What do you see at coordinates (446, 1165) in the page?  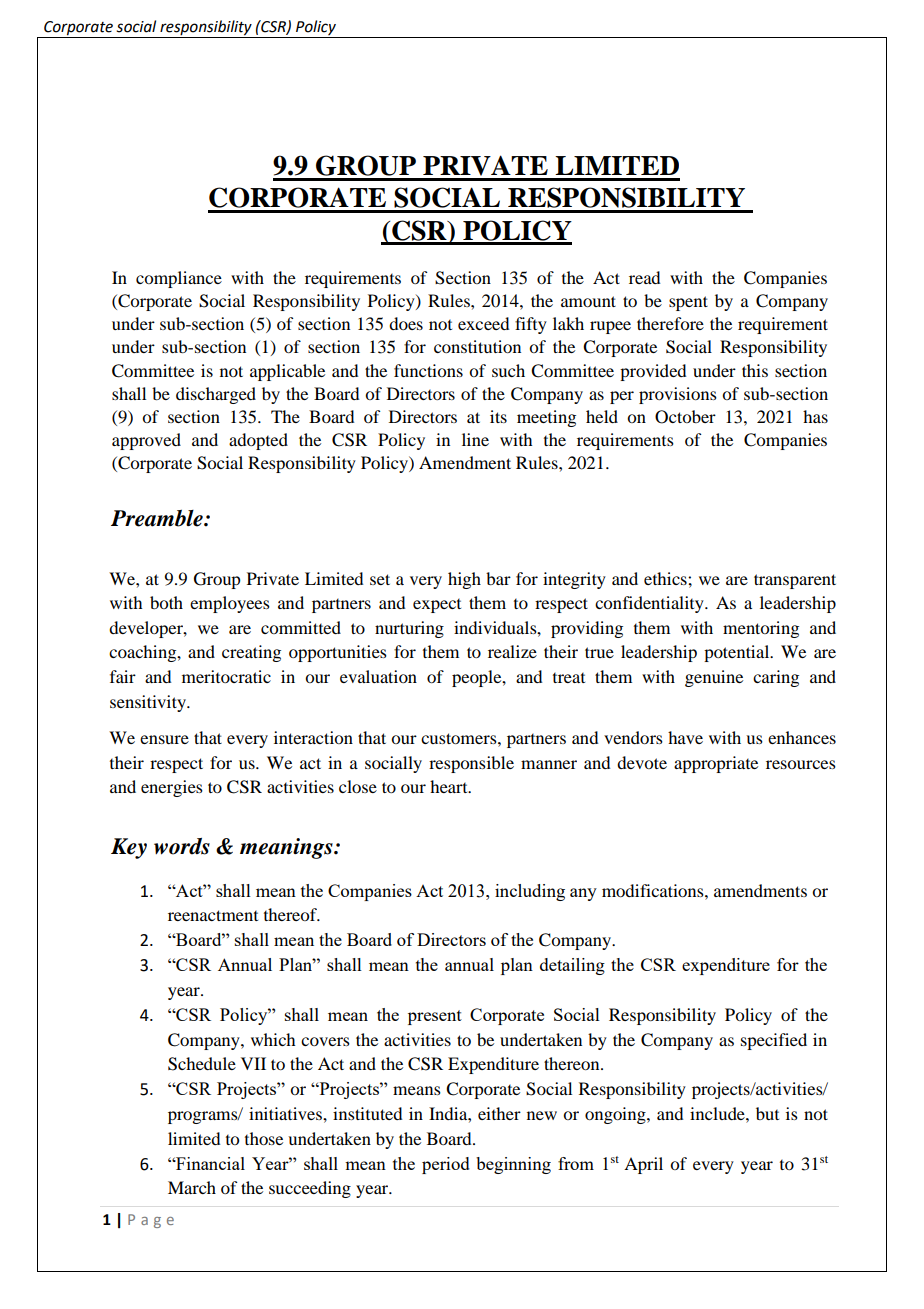 I see `period` at bounding box center [446, 1165].
